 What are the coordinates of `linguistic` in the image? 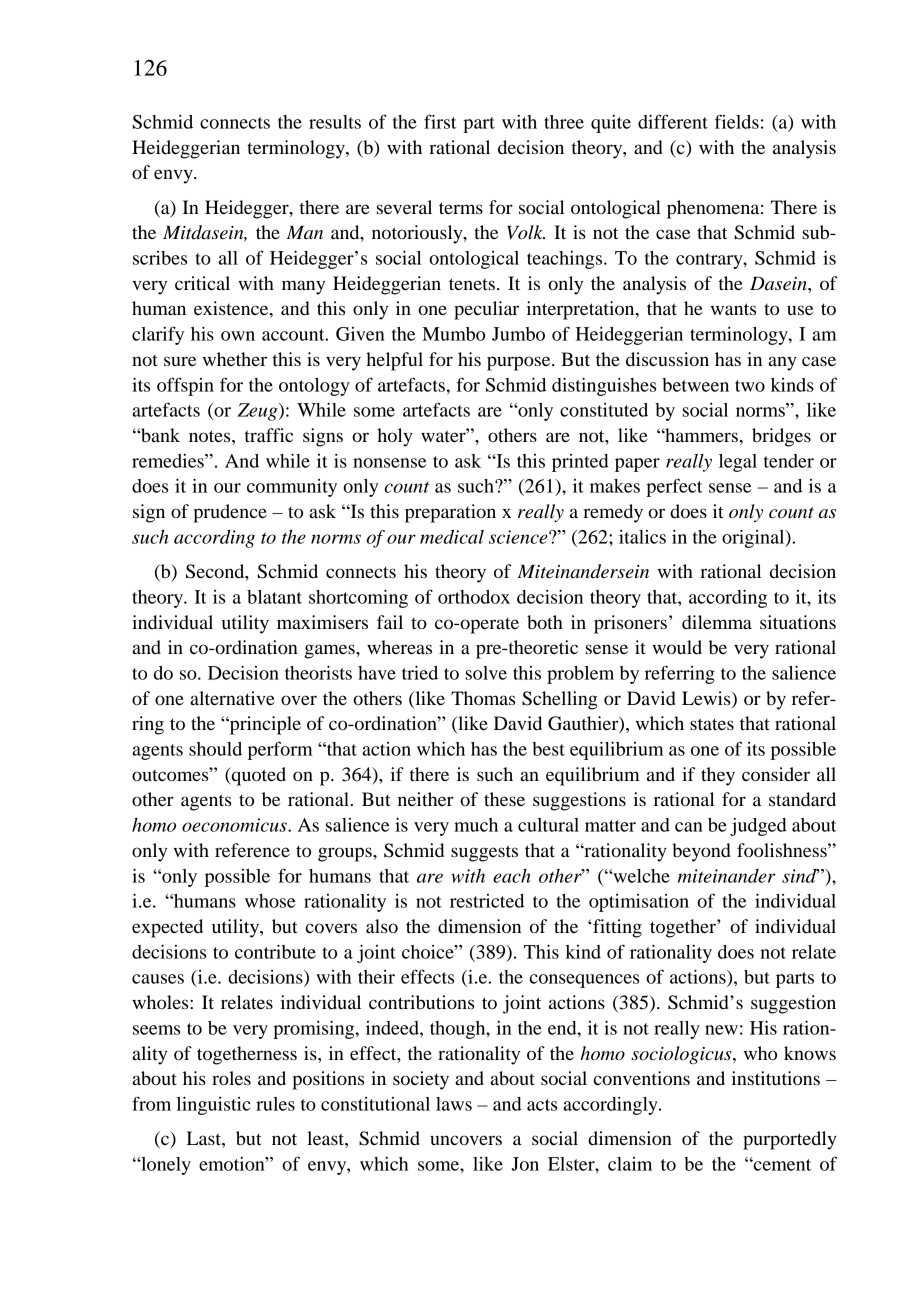 It's located at (213, 1105).
